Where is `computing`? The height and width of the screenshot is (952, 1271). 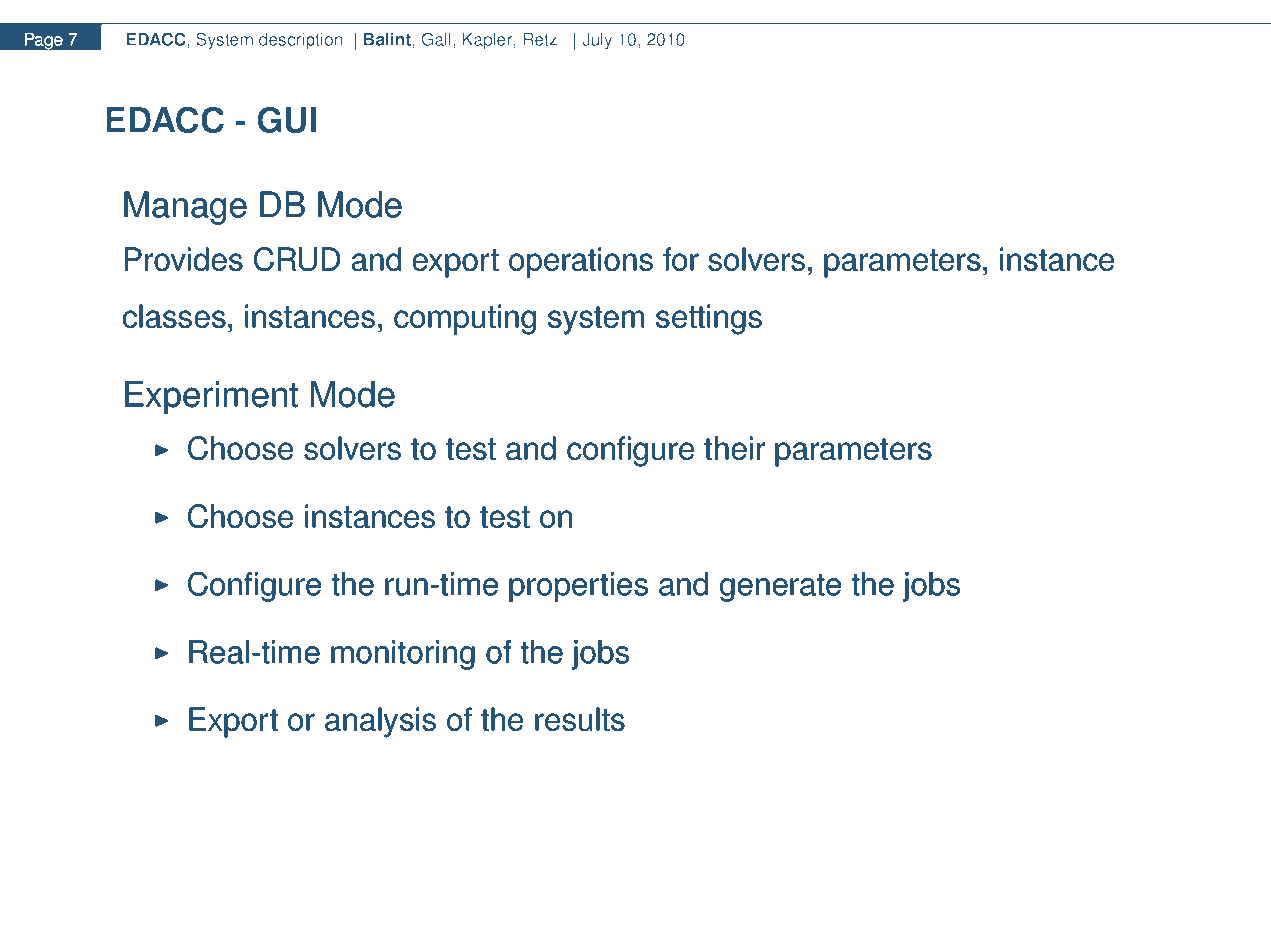 computing is located at coordinates (465, 319).
